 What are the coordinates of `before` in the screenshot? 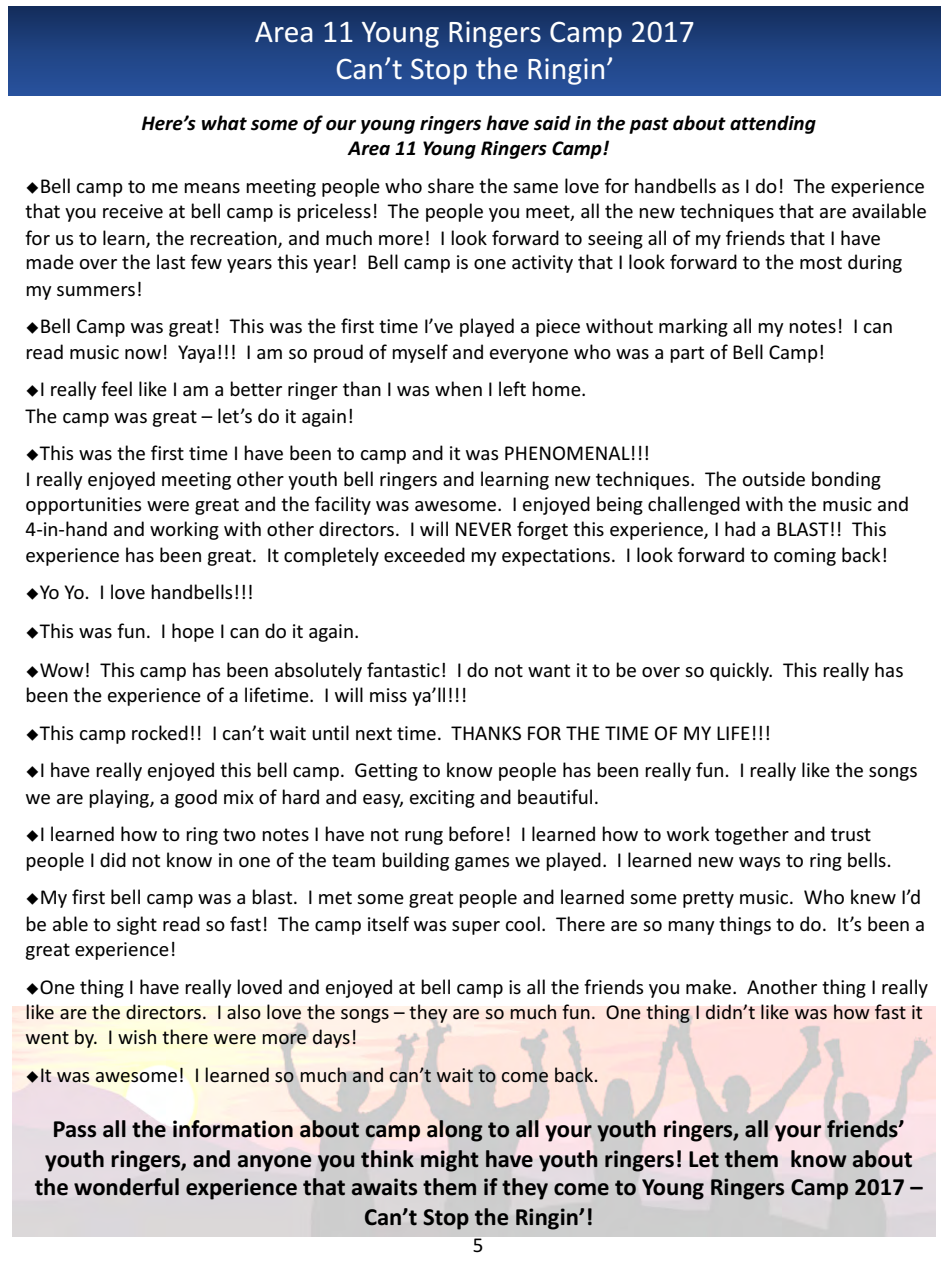 It's located at (476, 834).
